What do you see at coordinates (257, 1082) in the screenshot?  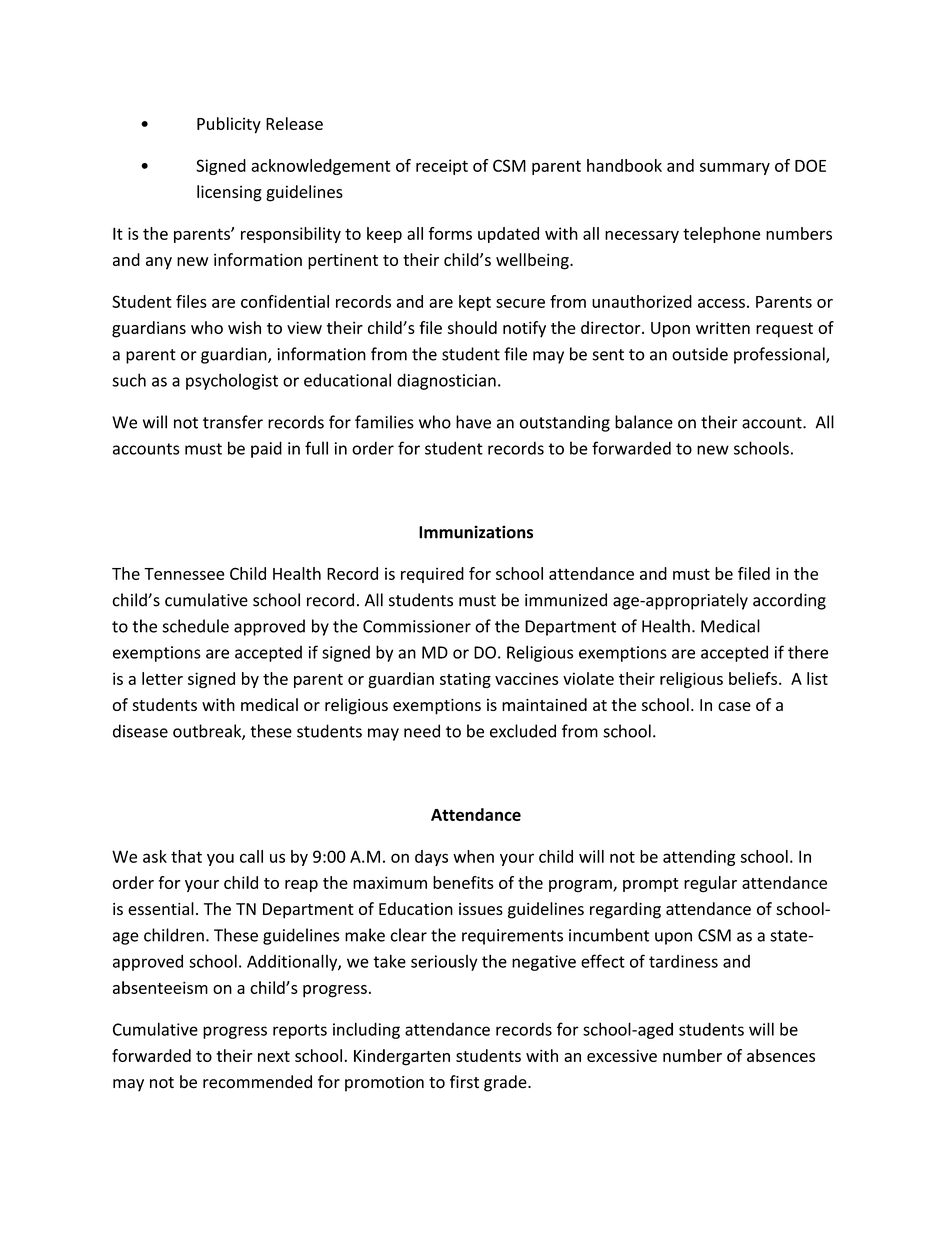 I see `recommended` at bounding box center [257, 1082].
